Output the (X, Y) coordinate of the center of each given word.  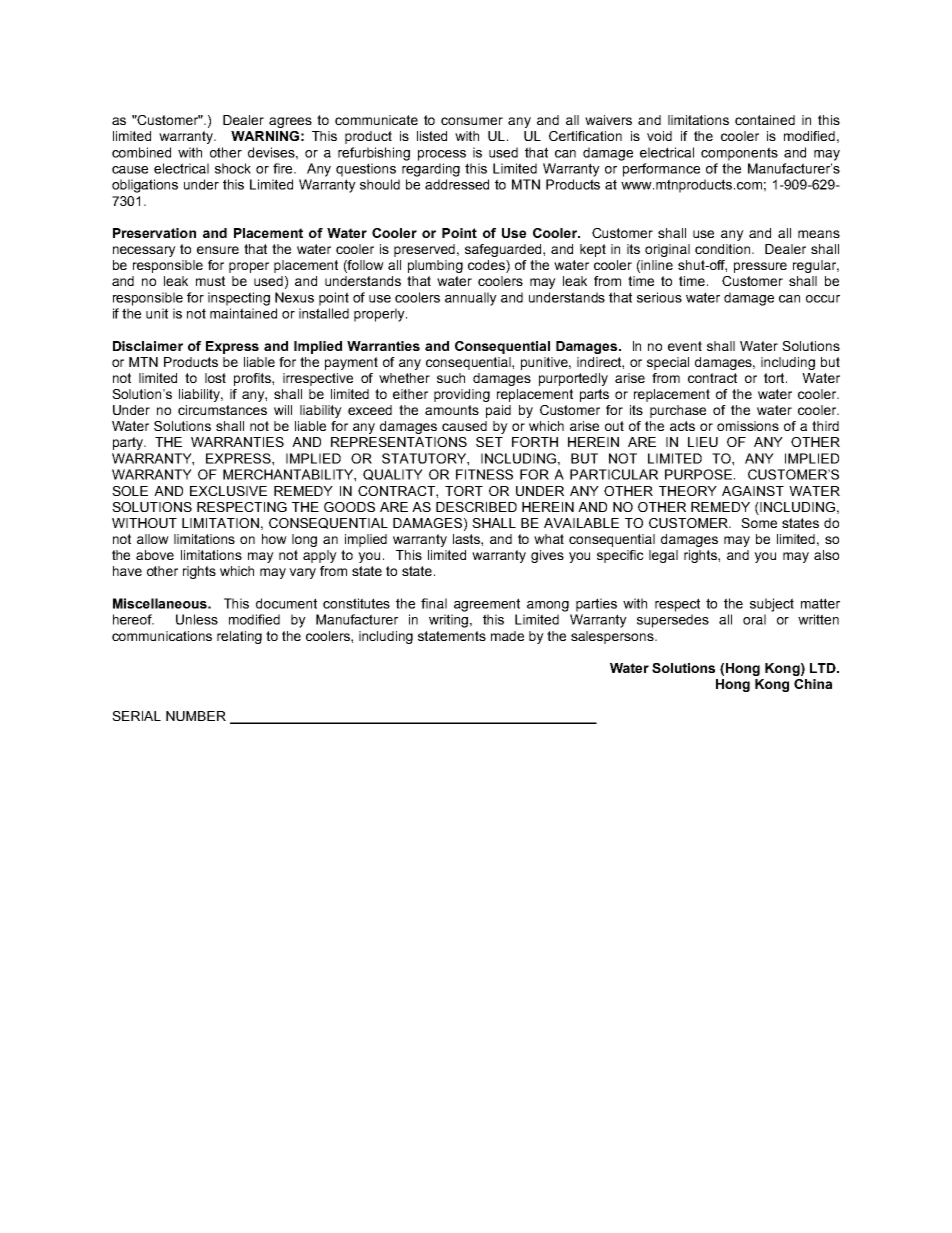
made (507, 636)
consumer (472, 121)
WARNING (265, 136)
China (813, 684)
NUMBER (196, 716)
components (739, 154)
